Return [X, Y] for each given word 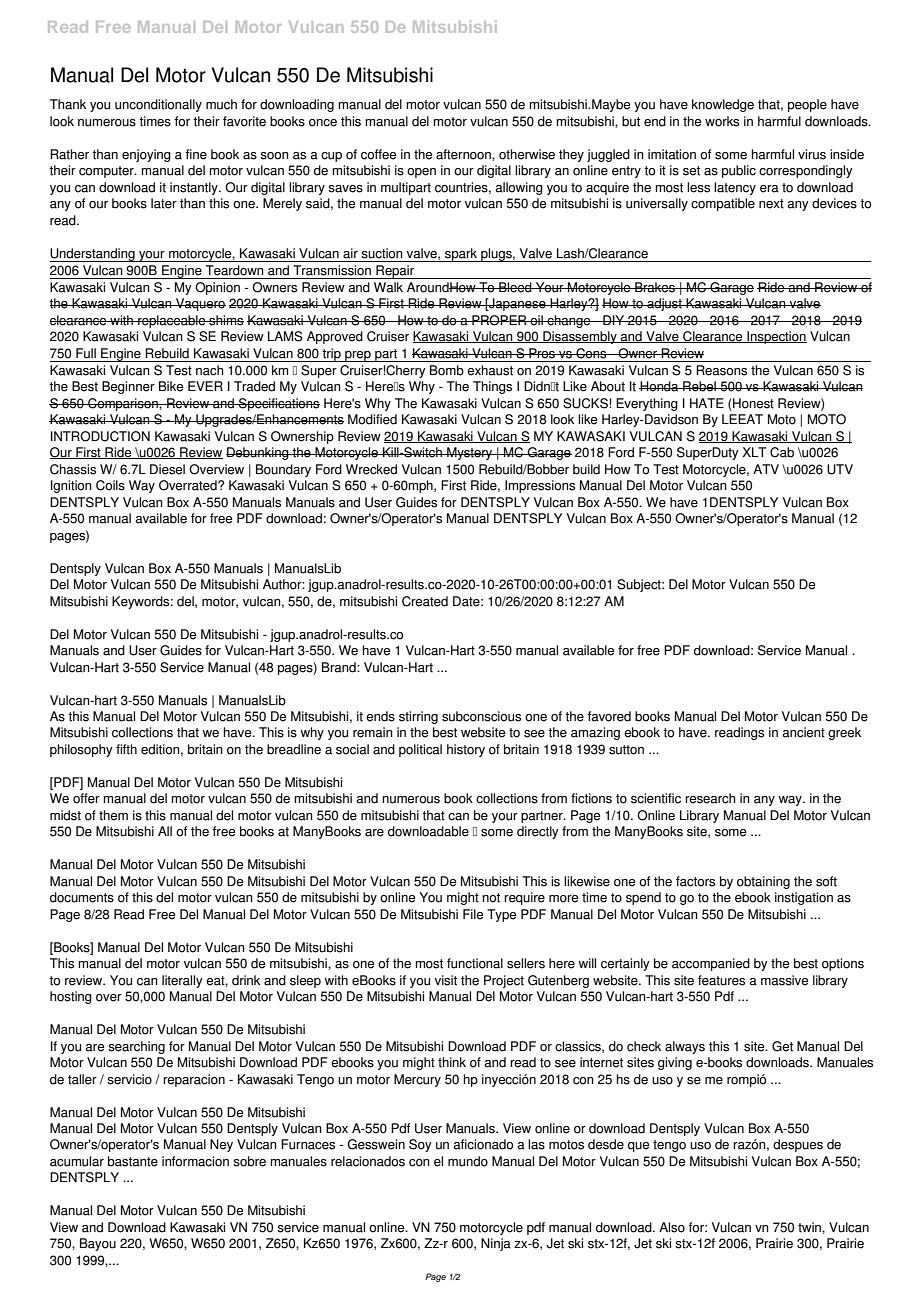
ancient [803, 732]
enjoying [146, 155]
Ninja [496, 1244]
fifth [126, 749]
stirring [418, 717]
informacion [195, 1161]
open [421, 173]
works [722, 121]
